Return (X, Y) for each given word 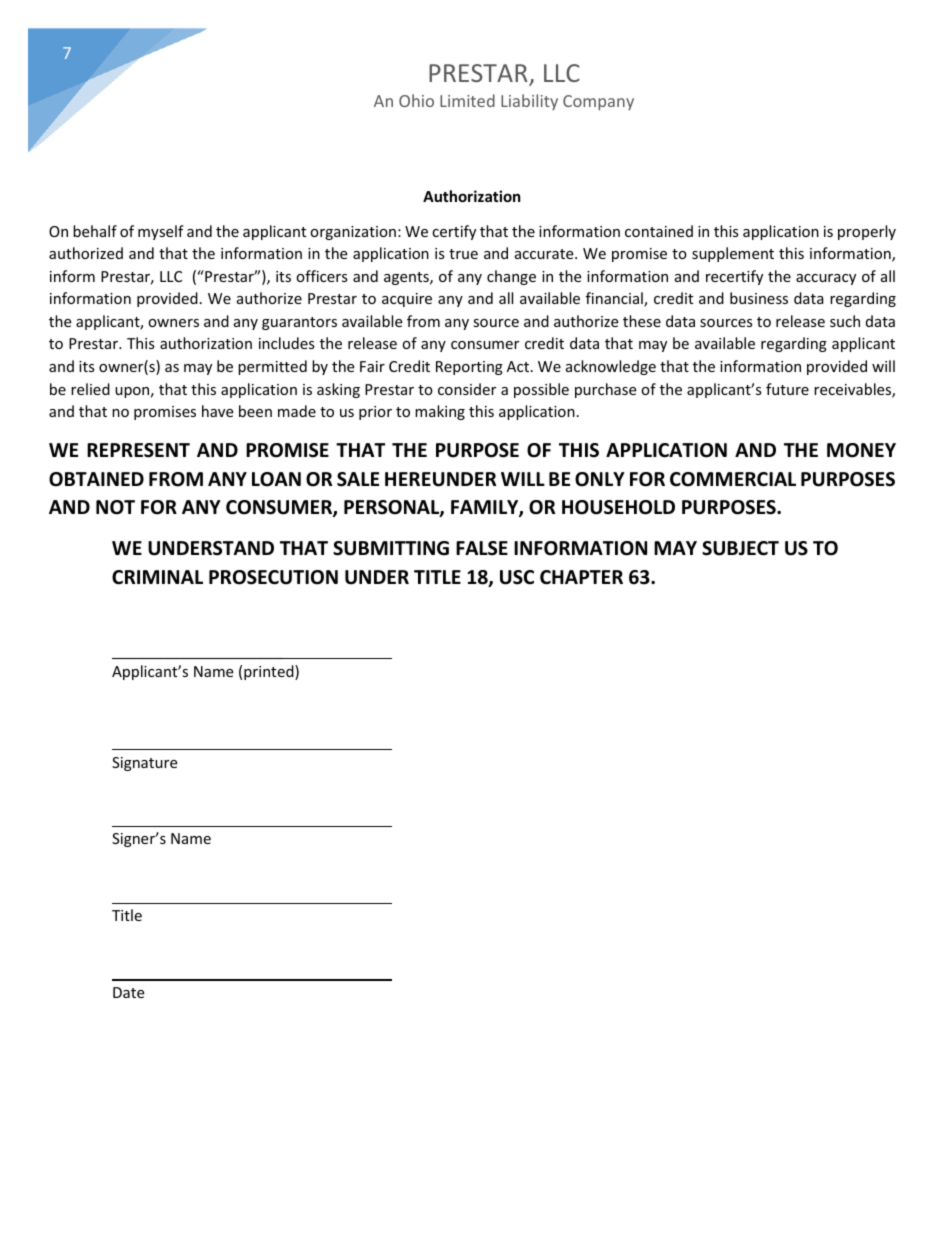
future (787, 389)
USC (517, 577)
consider (467, 389)
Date (128, 992)
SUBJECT (740, 548)
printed (270, 672)
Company (598, 103)
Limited (467, 100)
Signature (144, 764)
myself (161, 232)
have (217, 411)
